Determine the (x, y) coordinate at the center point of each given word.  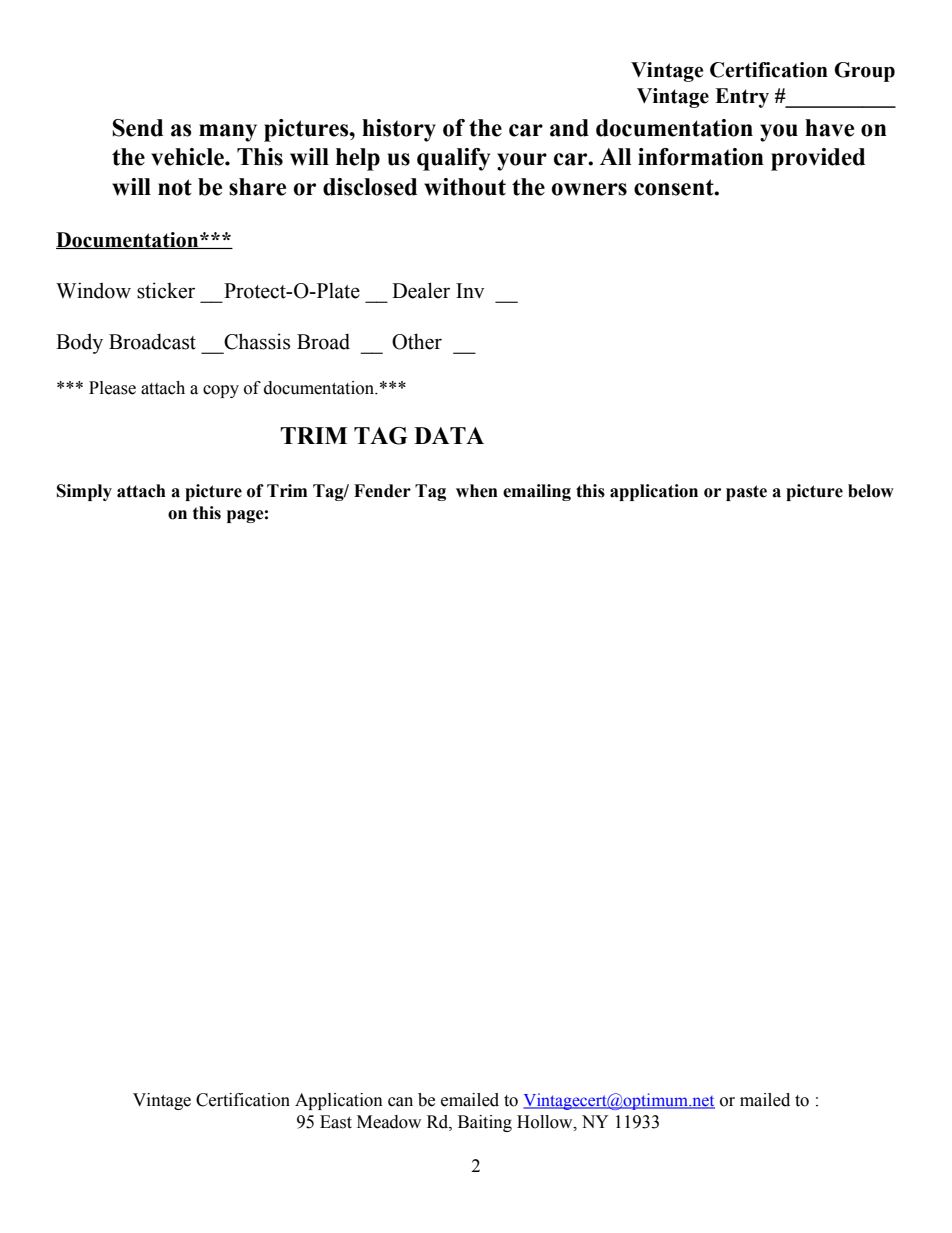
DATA (449, 435)
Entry (742, 98)
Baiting (485, 1123)
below (871, 491)
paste (746, 493)
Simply (84, 492)
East (336, 1122)
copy (221, 391)
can (400, 1102)
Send (138, 128)
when (477, 491)
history (399, 130)
